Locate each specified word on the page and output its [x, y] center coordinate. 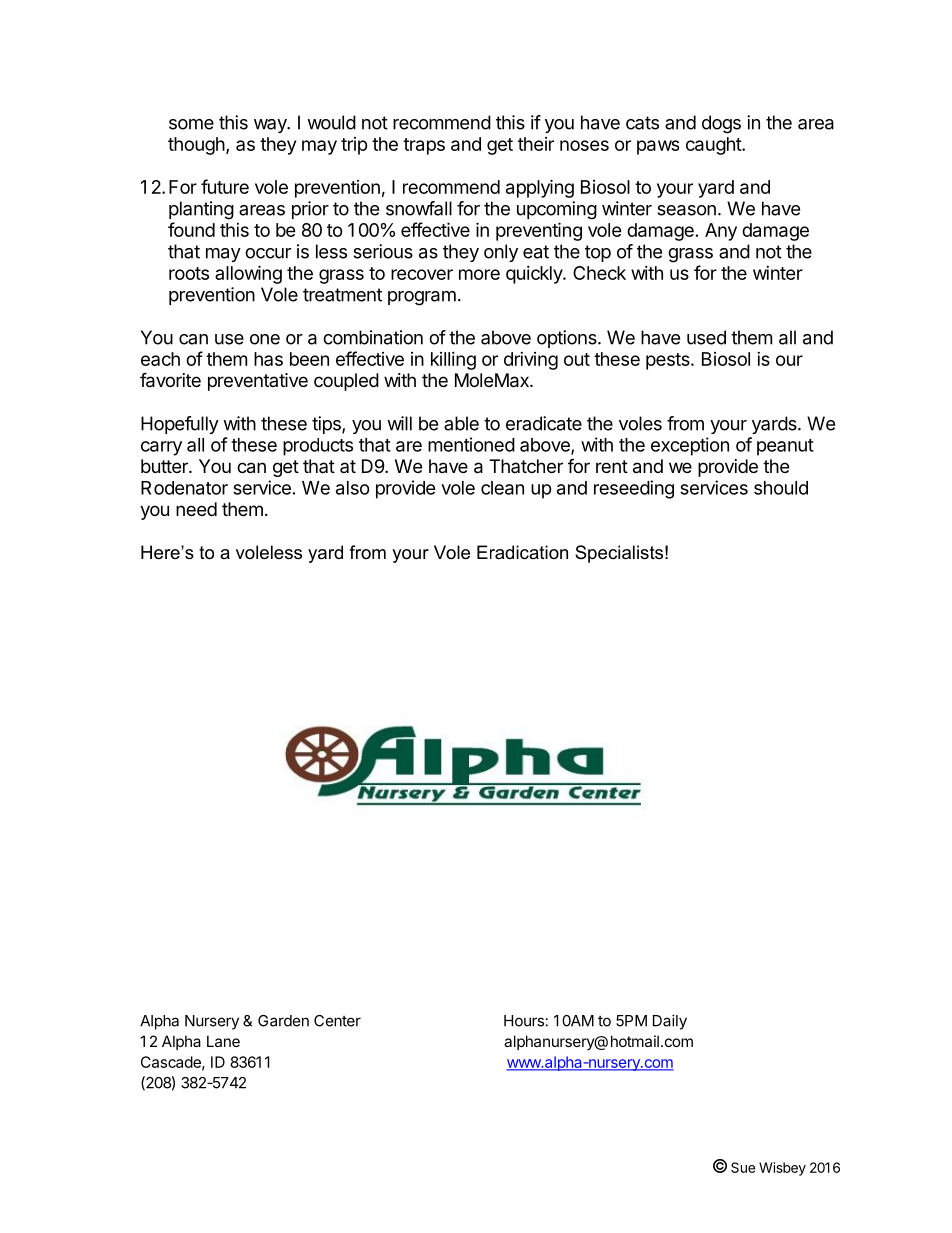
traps [424, 146]
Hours [524, 1021]
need [196, 509]
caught [714, 146]
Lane [223, 1041]
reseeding [634, 489]
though [196, 146]
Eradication [522, 552]
